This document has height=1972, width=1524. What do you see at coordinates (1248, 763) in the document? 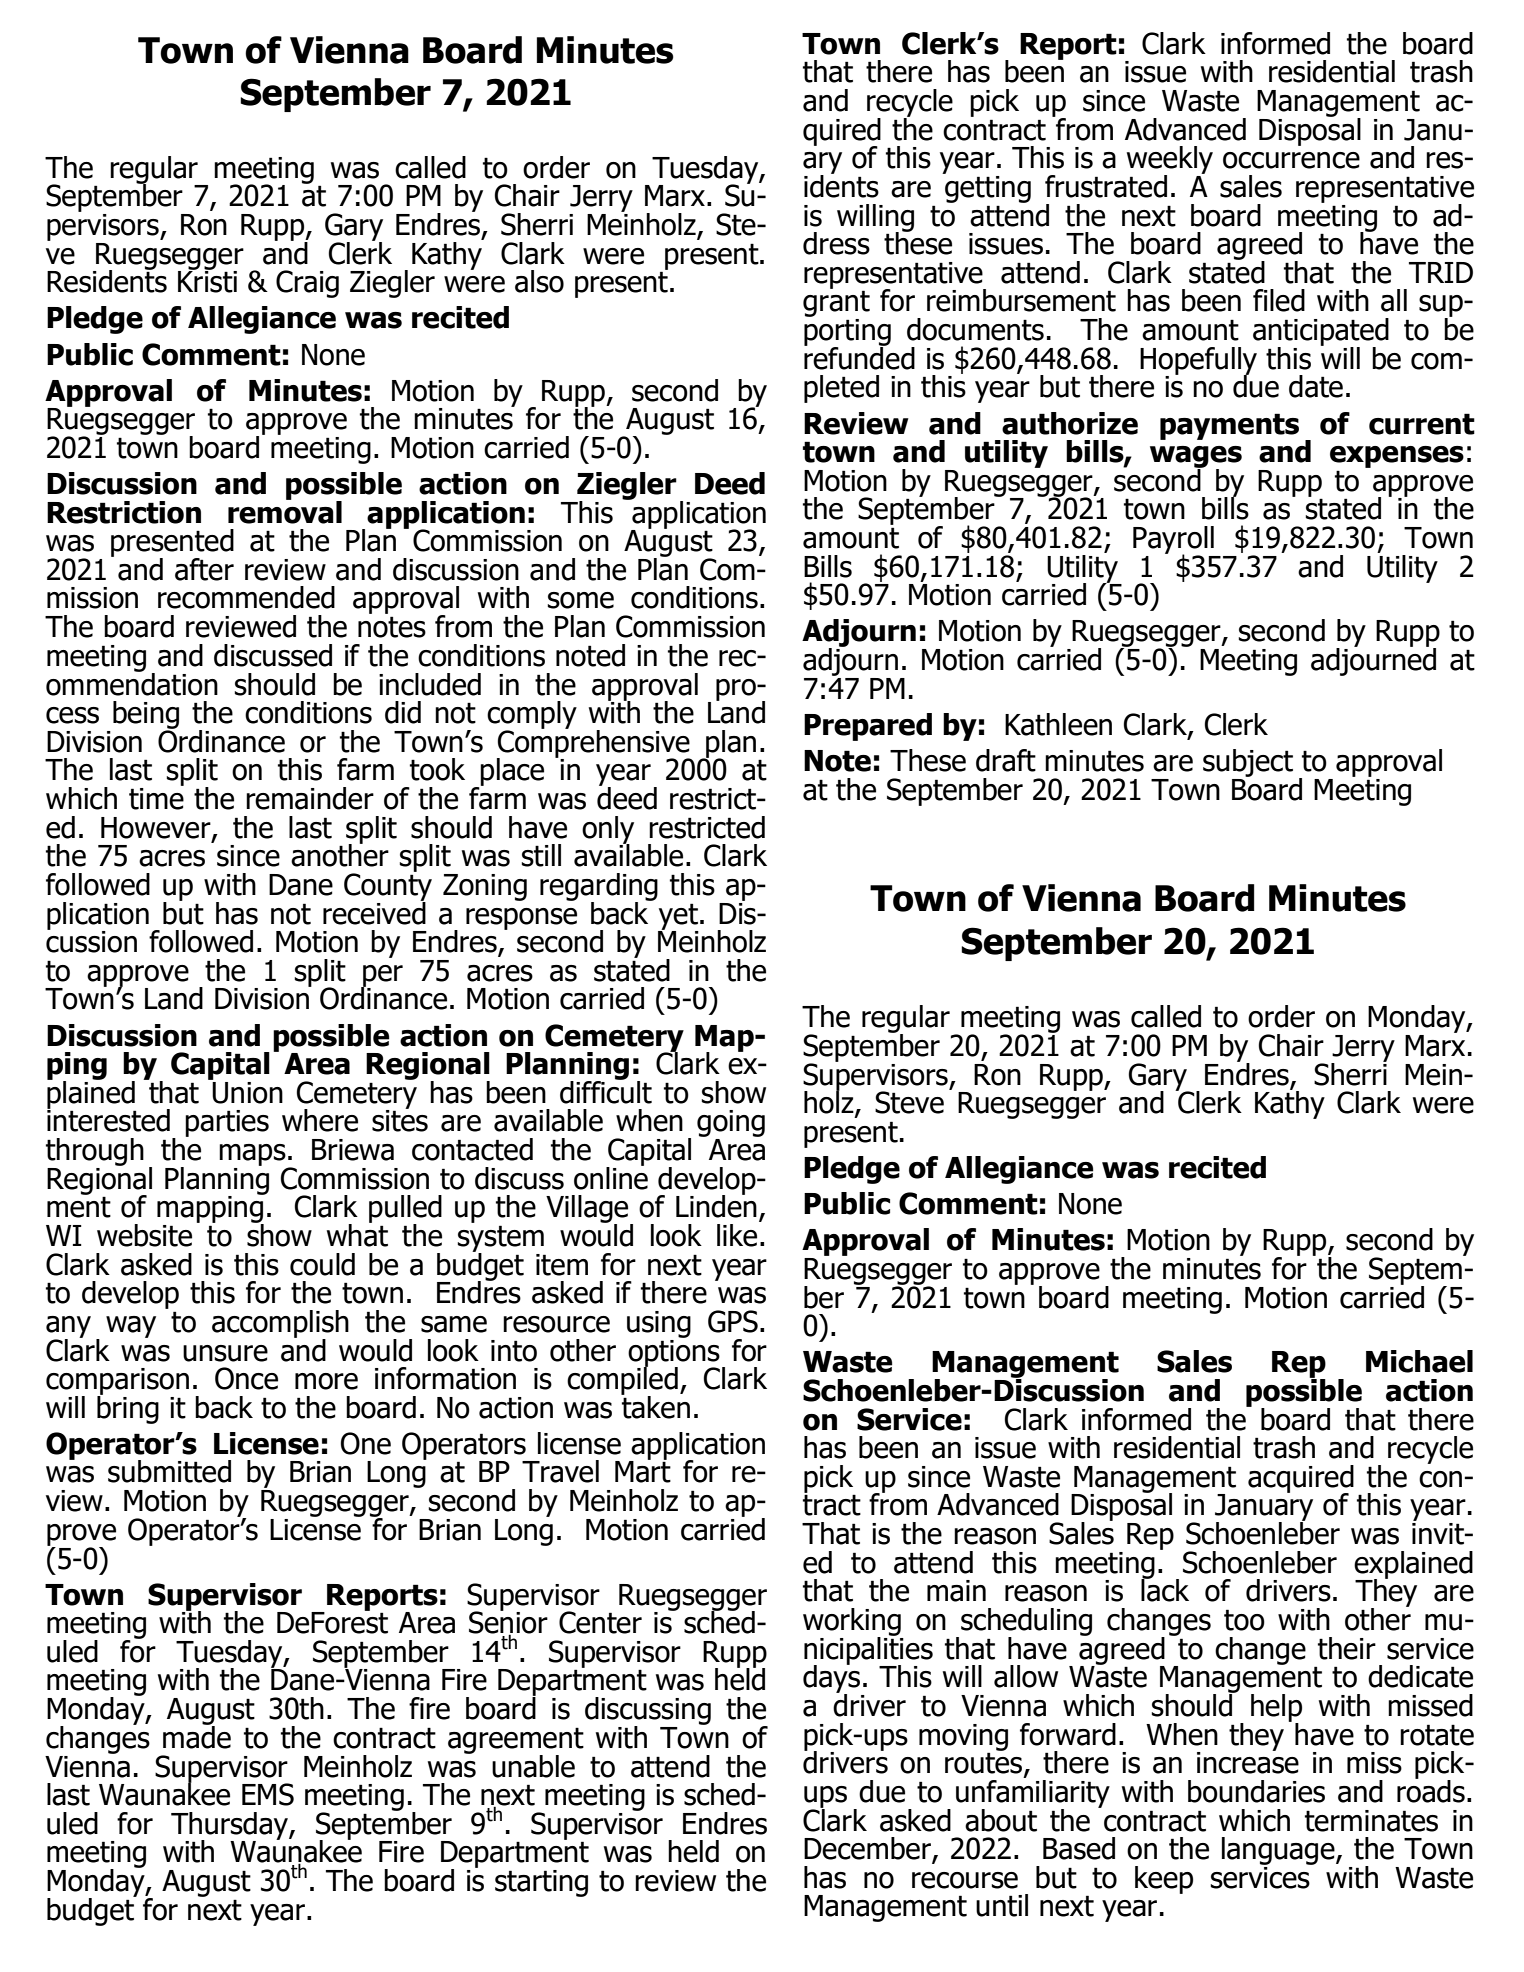
I see `subject` at bounding box center [1248, 763].
